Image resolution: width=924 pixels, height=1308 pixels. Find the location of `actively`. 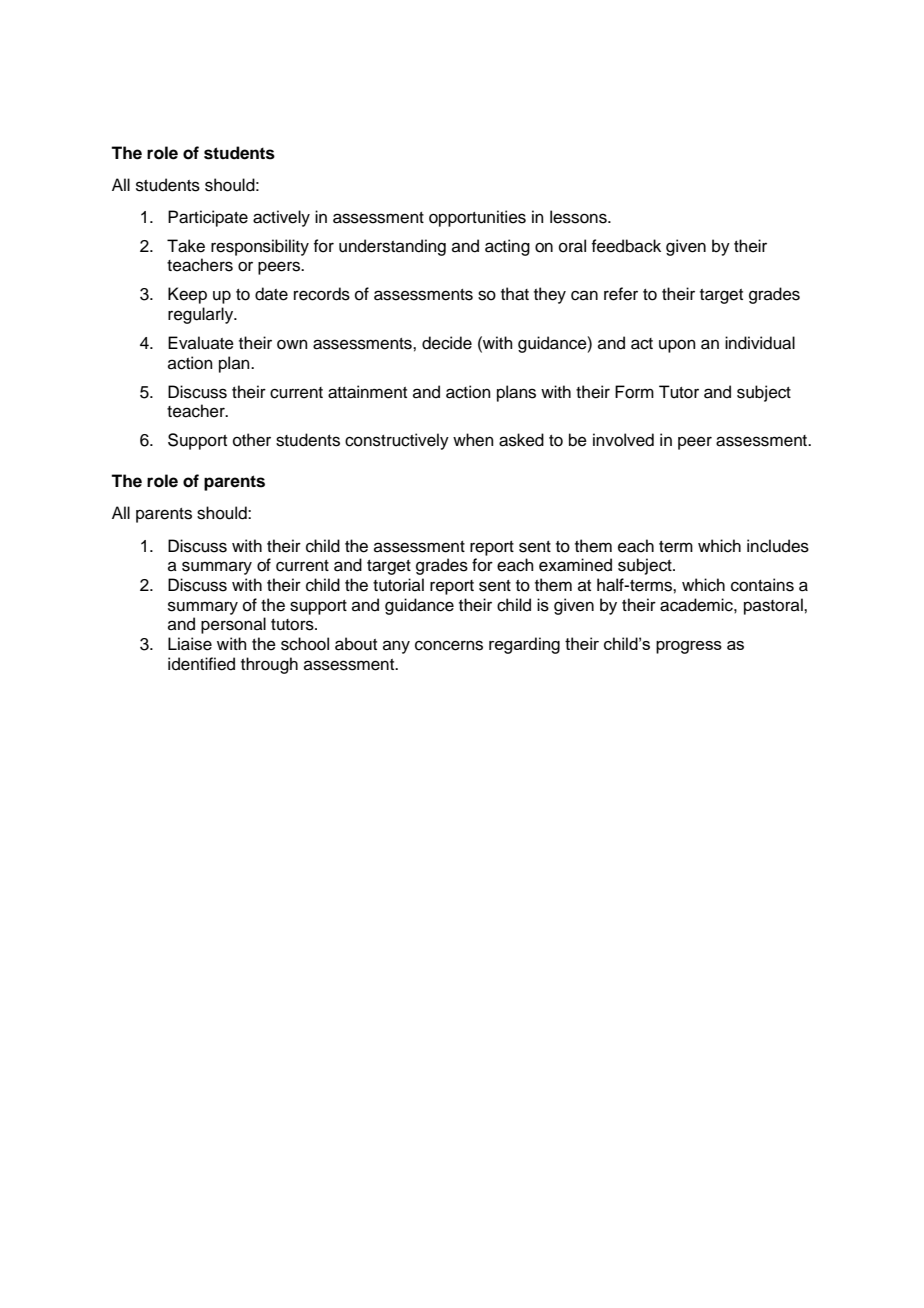

actively is located at coordinates (281, 218).
